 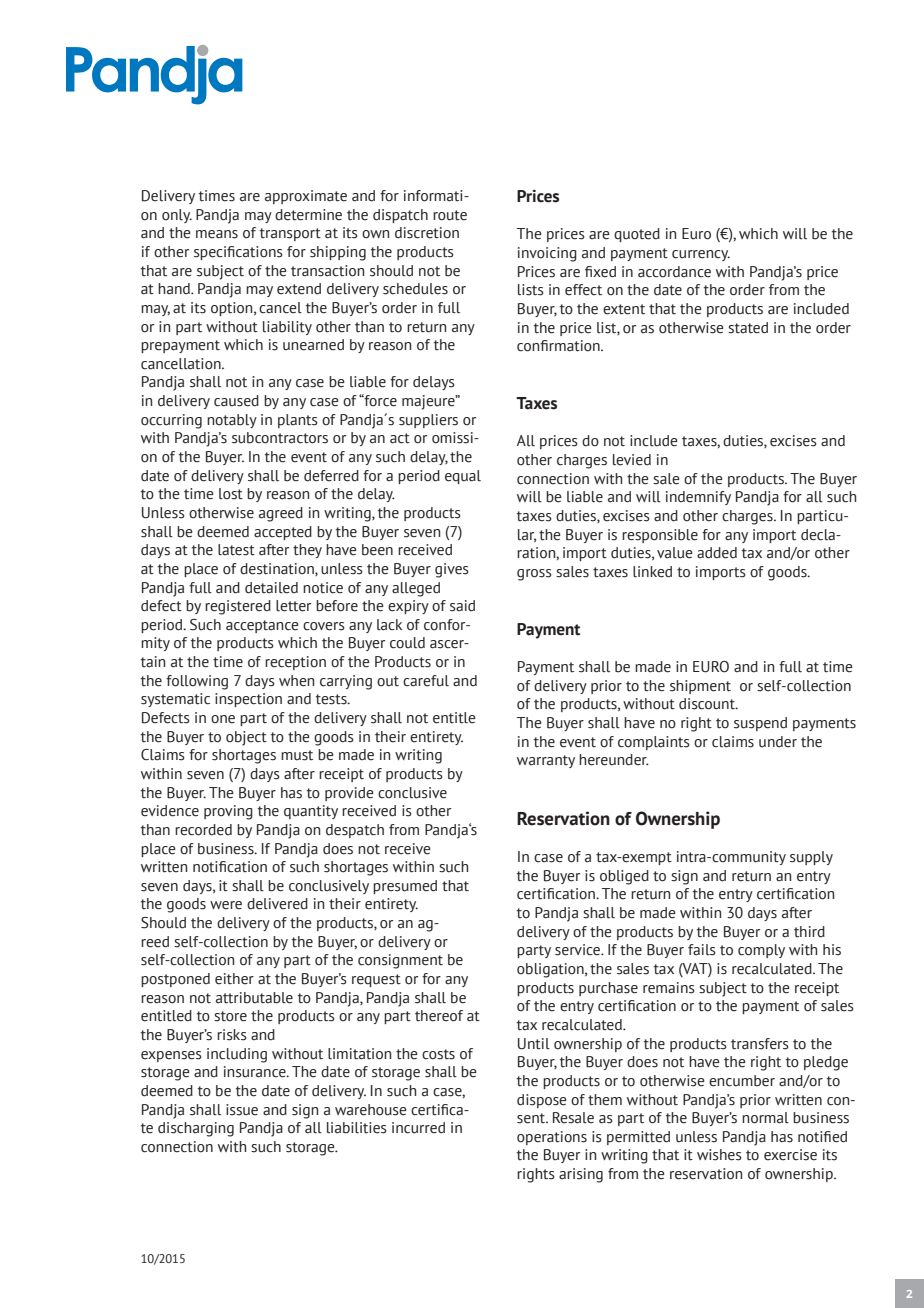 What do you see at coordinates (760, 724) in the document?
I see `suspend` at bounding box center [760, 724].
